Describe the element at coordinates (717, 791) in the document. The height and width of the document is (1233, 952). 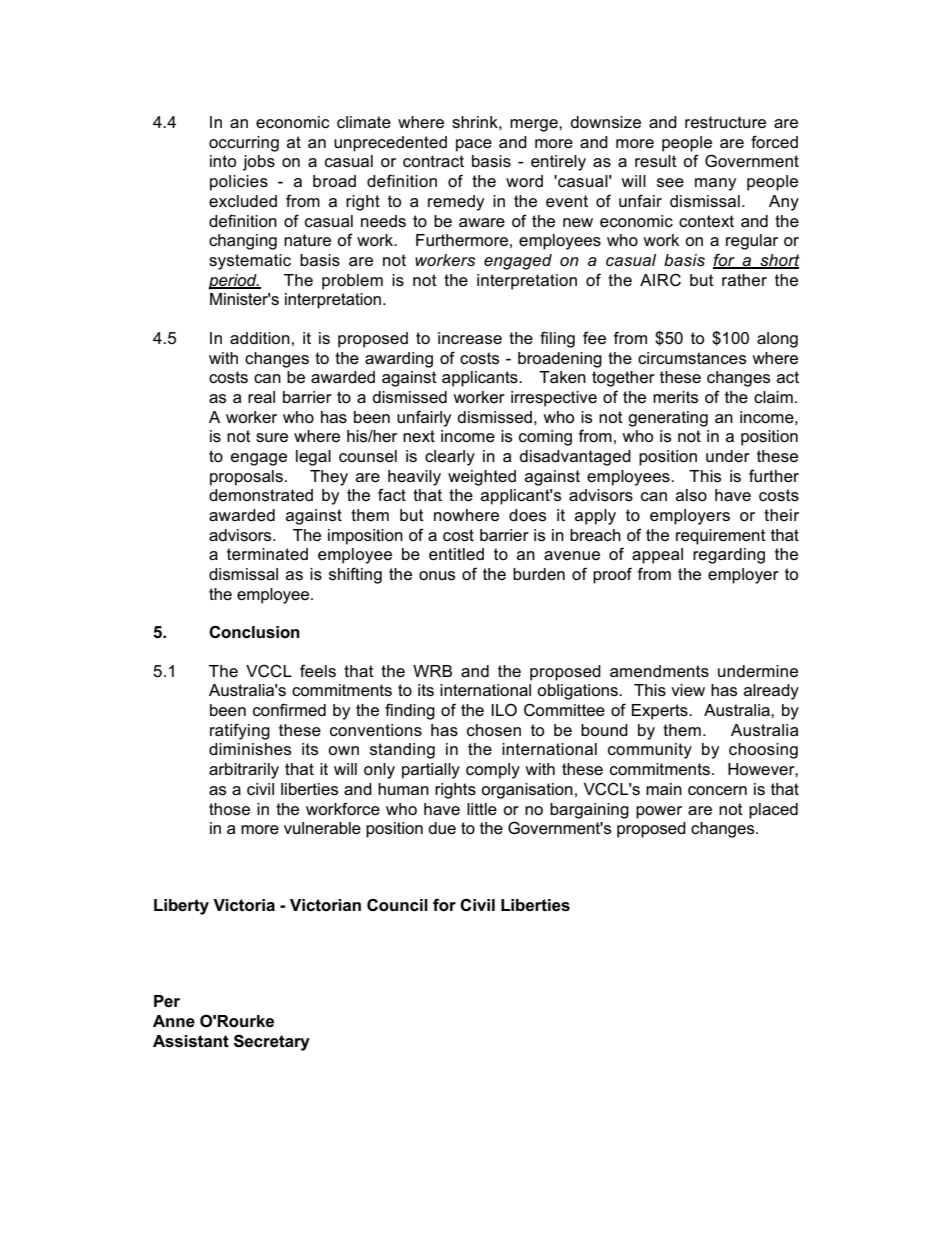
I see `concern` at that location.
